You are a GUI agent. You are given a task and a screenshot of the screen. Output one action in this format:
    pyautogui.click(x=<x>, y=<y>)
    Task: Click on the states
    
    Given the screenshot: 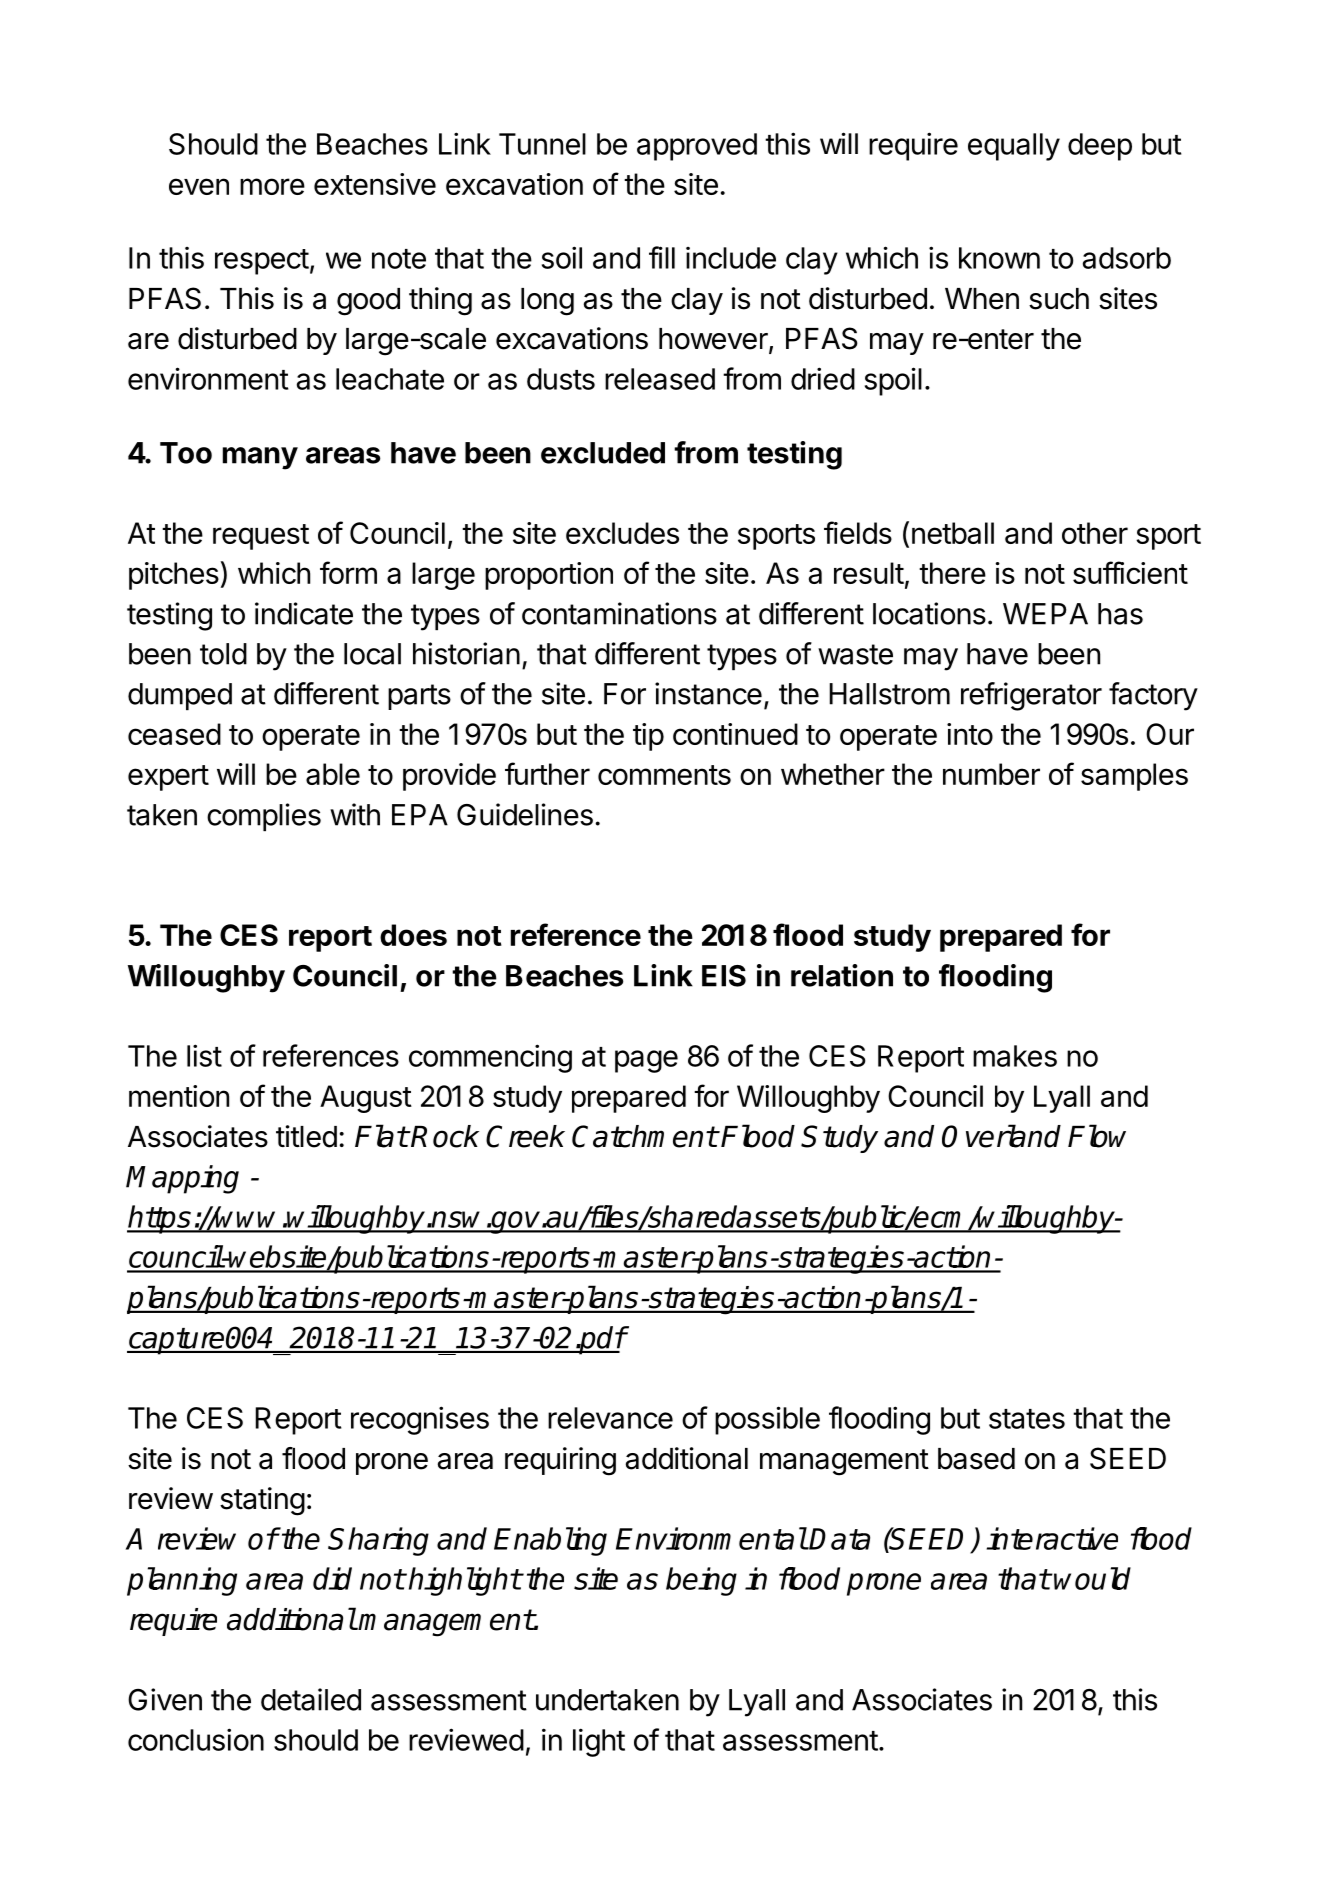 What is the action you would take?
    pyautogui.click(x=1027, y=1419)
